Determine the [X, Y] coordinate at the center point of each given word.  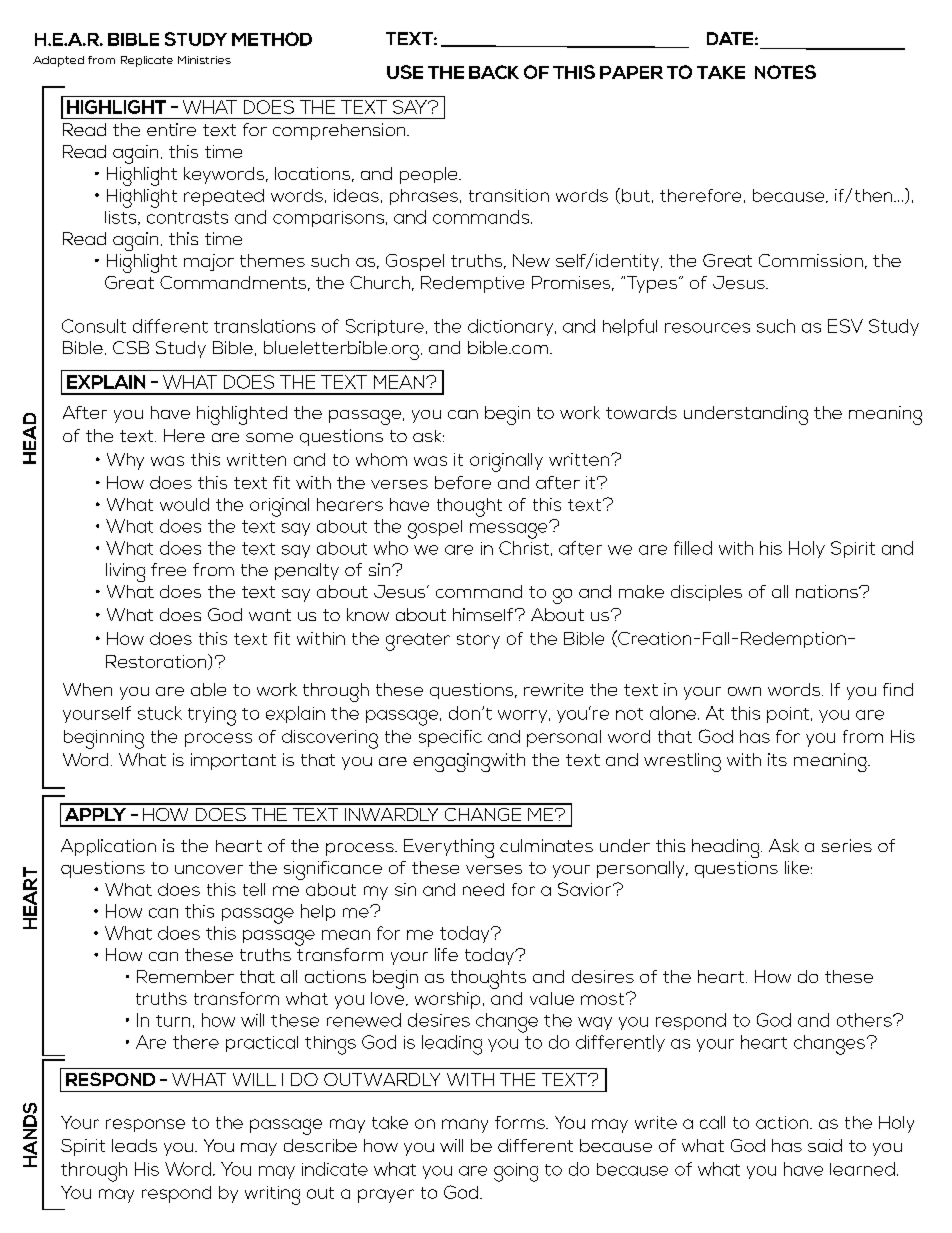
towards [641, 412]
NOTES [785, 72]
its [777, 759]
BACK [494, 72]
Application [108, 847]
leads [134, 1145]
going [516, 1172]
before [463, 482]
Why [125, 461]
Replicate [147, 61]
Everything [449, 848]
